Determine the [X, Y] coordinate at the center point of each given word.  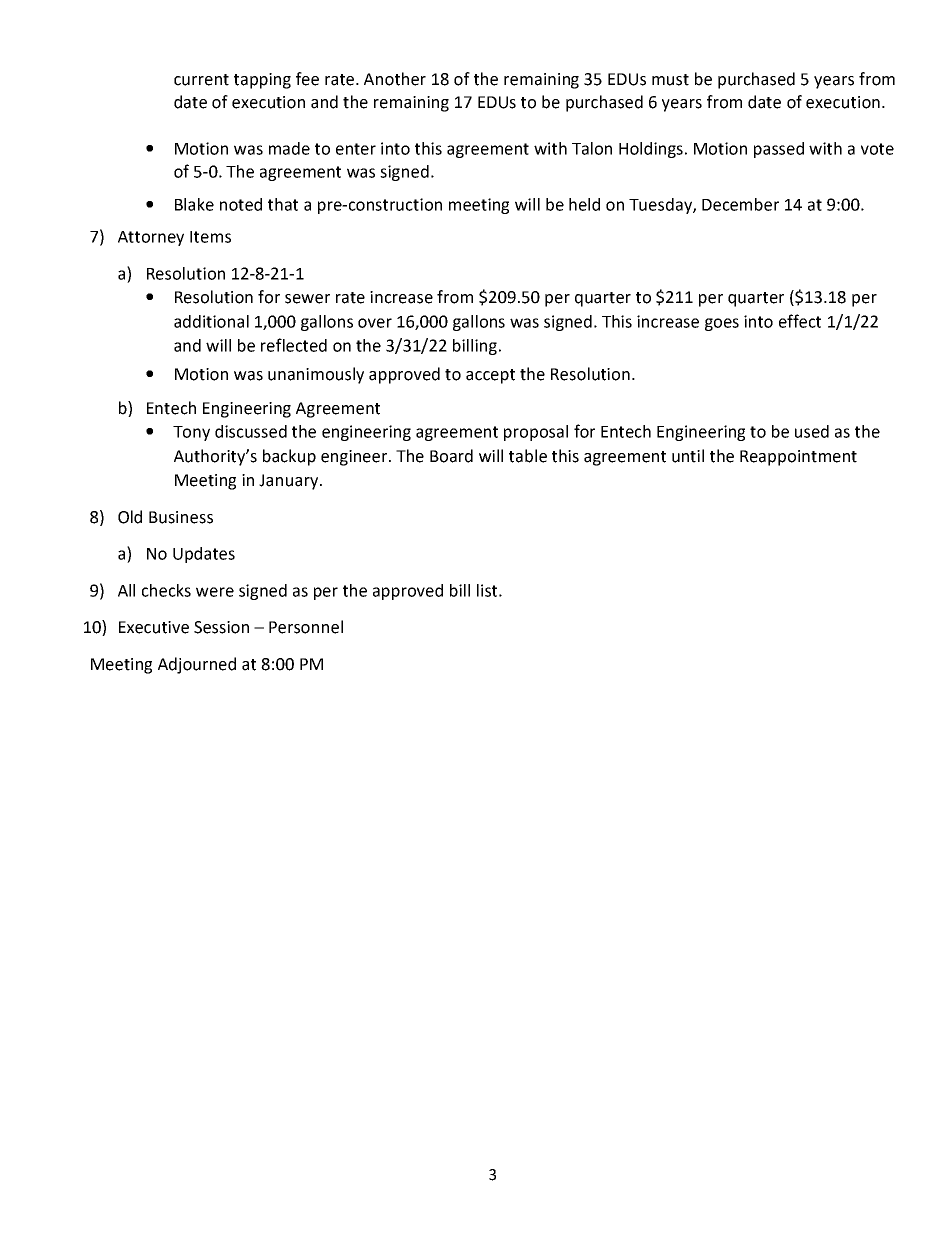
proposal [536, 433]
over [375, 323]
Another [395, 79]
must [670, 80]
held [584, 204]
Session [221, 627]
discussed [251, 431]
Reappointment [798, 458]
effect [800, 321]
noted [241, 204]
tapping [262, 81]
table [528, 456]
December [740, 204]
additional [211, 321]
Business [181, 517]
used [812, 431]
